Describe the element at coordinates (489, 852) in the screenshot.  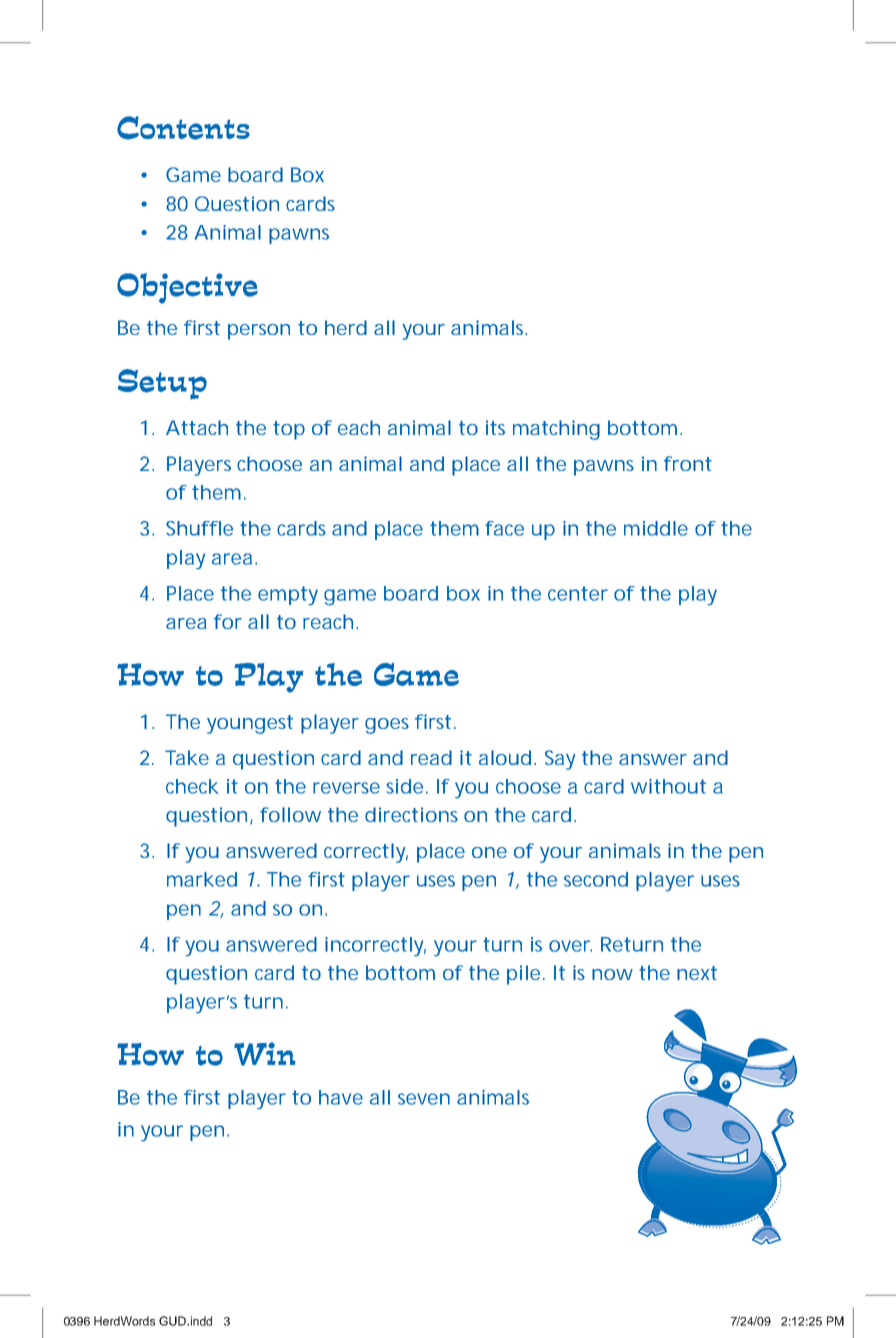
I see `one` at that location.
